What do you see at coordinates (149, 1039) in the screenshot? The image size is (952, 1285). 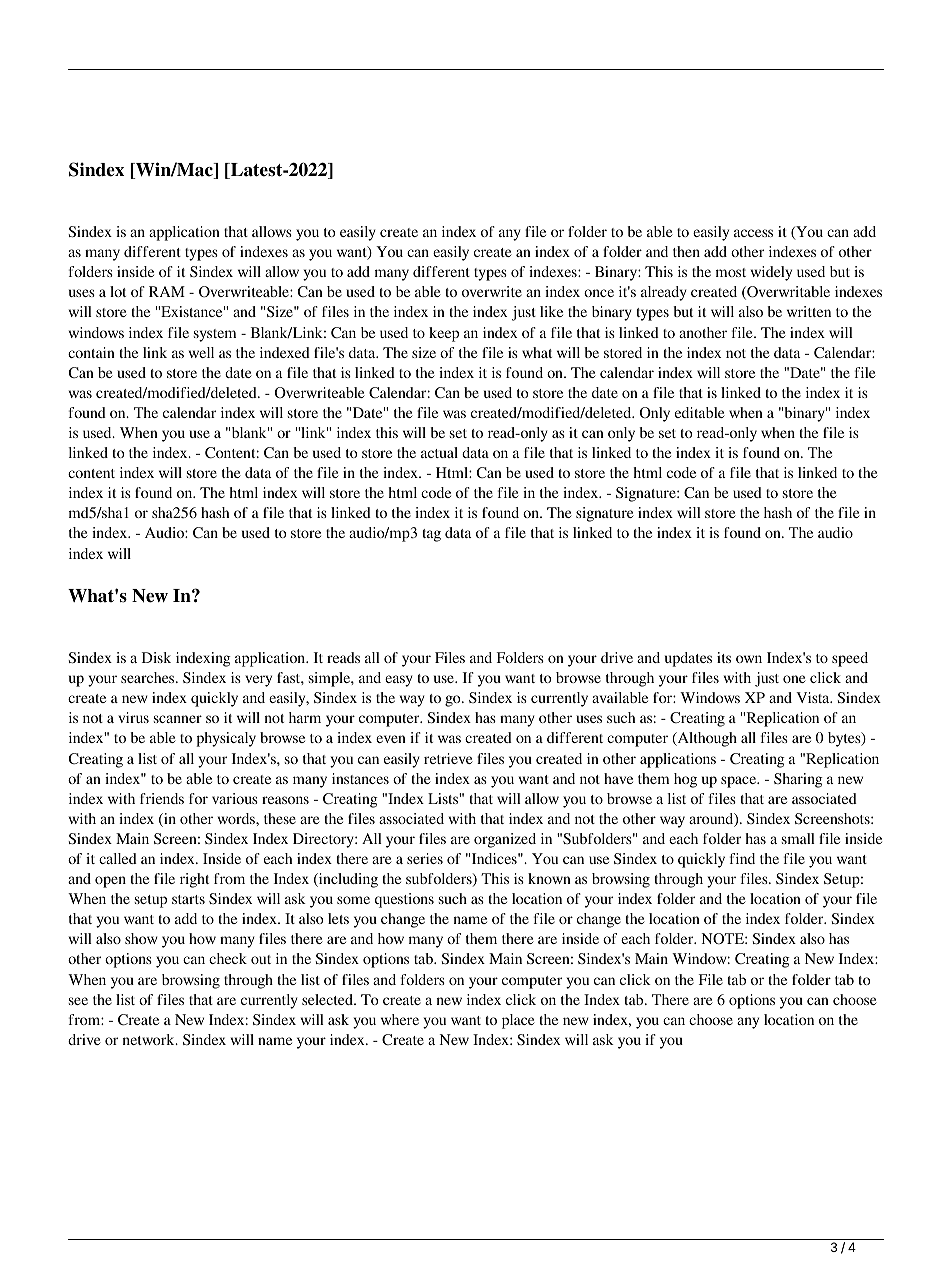 I see `network` at bounding box center [149, 1039].
